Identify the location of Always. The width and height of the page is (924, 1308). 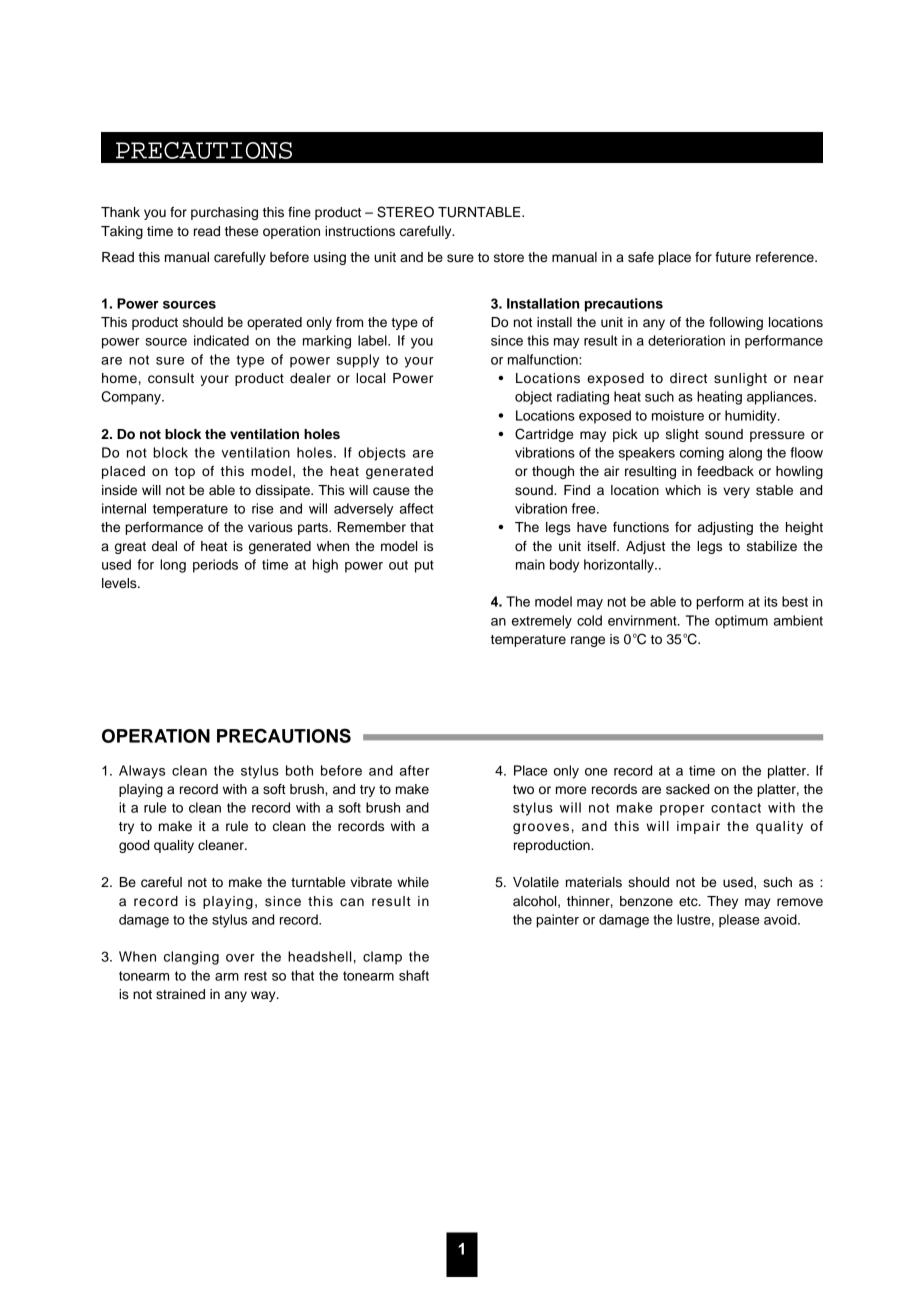
(142, 772).
